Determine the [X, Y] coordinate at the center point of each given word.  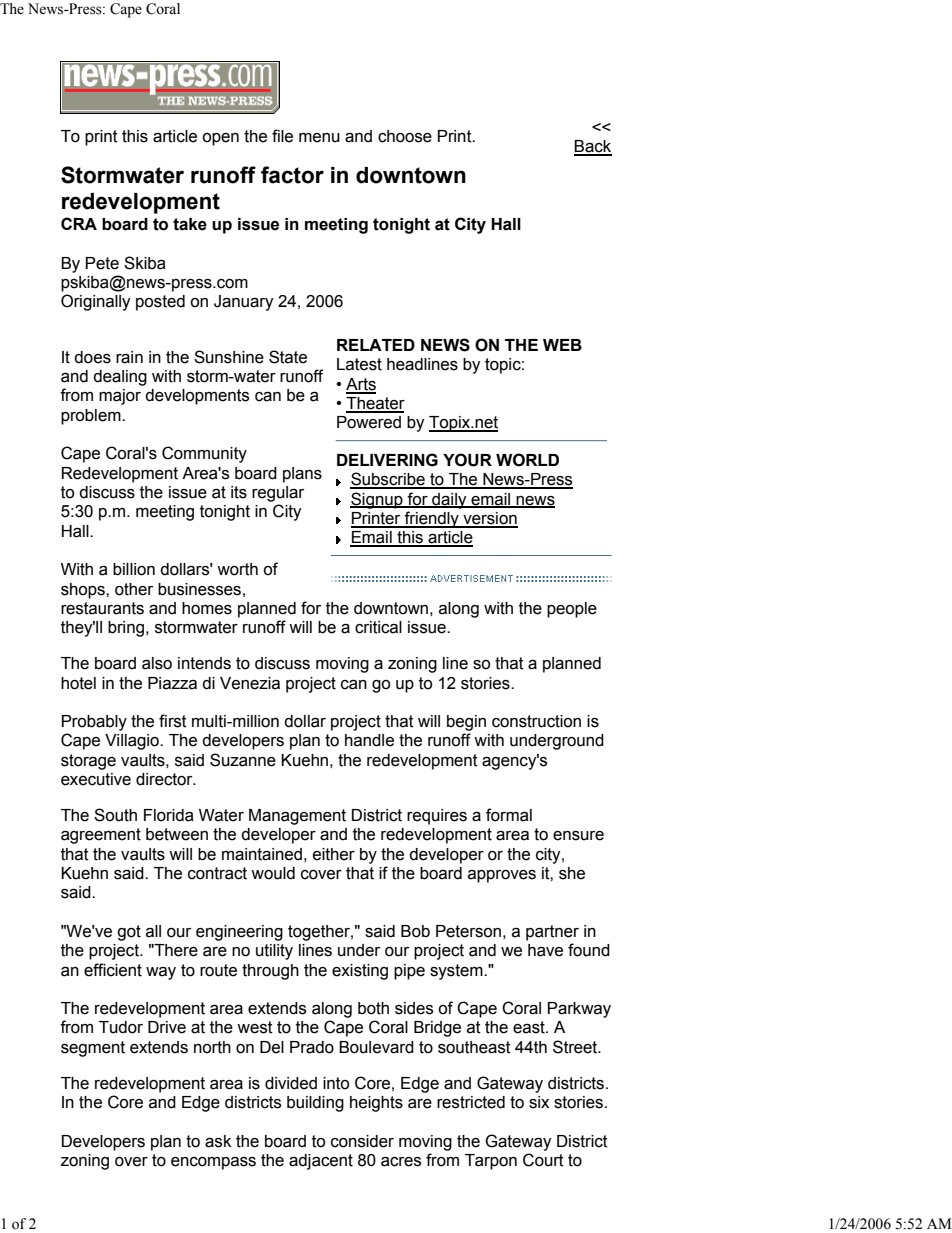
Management [297, 817]
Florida [169, 815]
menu [319, 138]
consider [362, 1141]
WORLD [527, 460]
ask [218, 1141]
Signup [377, 500]
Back [593, 147]
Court [543, 1160]
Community [204, 454]
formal [509, 815]
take [190, 224]
